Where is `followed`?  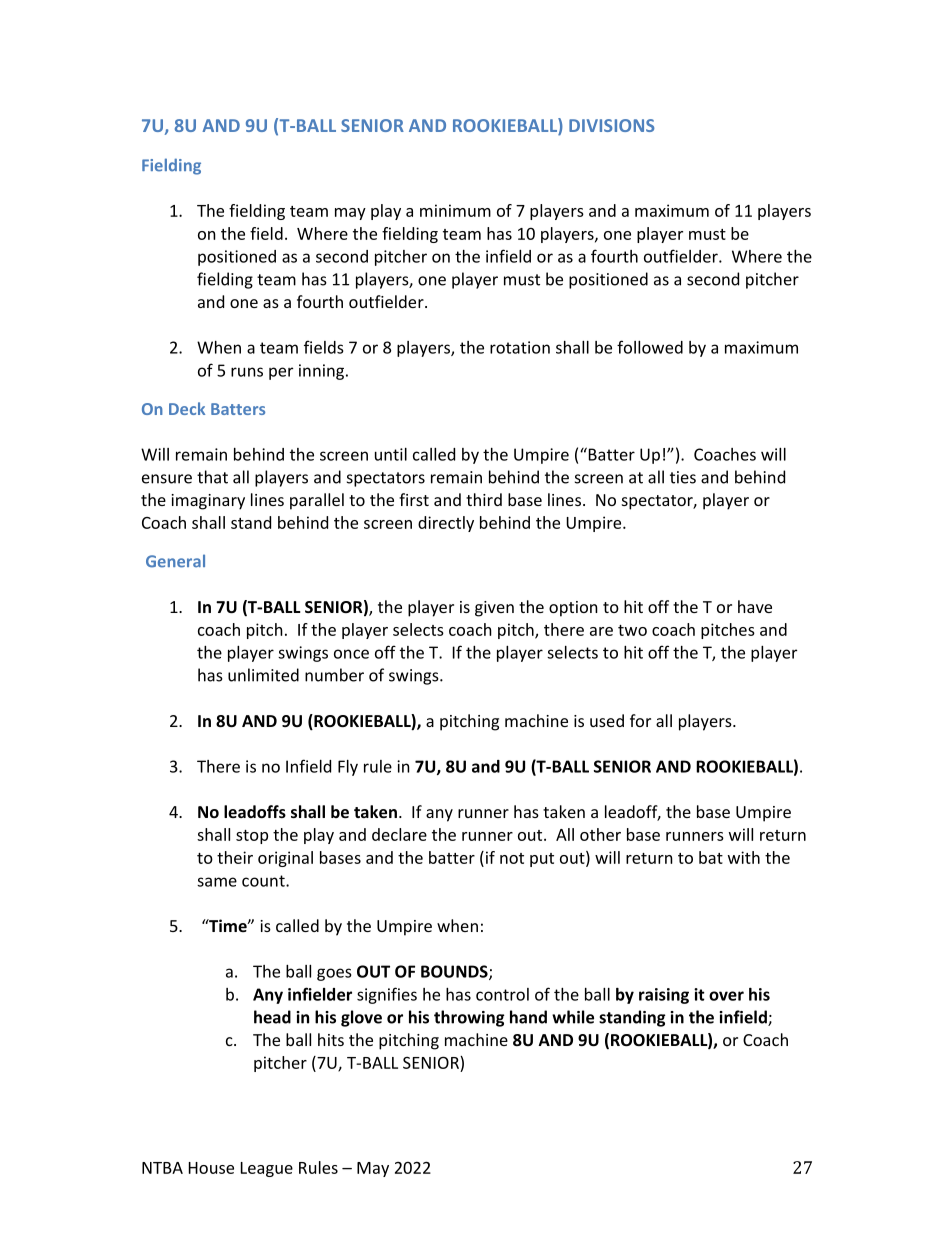
followed is located at coordinates (650, 347).
